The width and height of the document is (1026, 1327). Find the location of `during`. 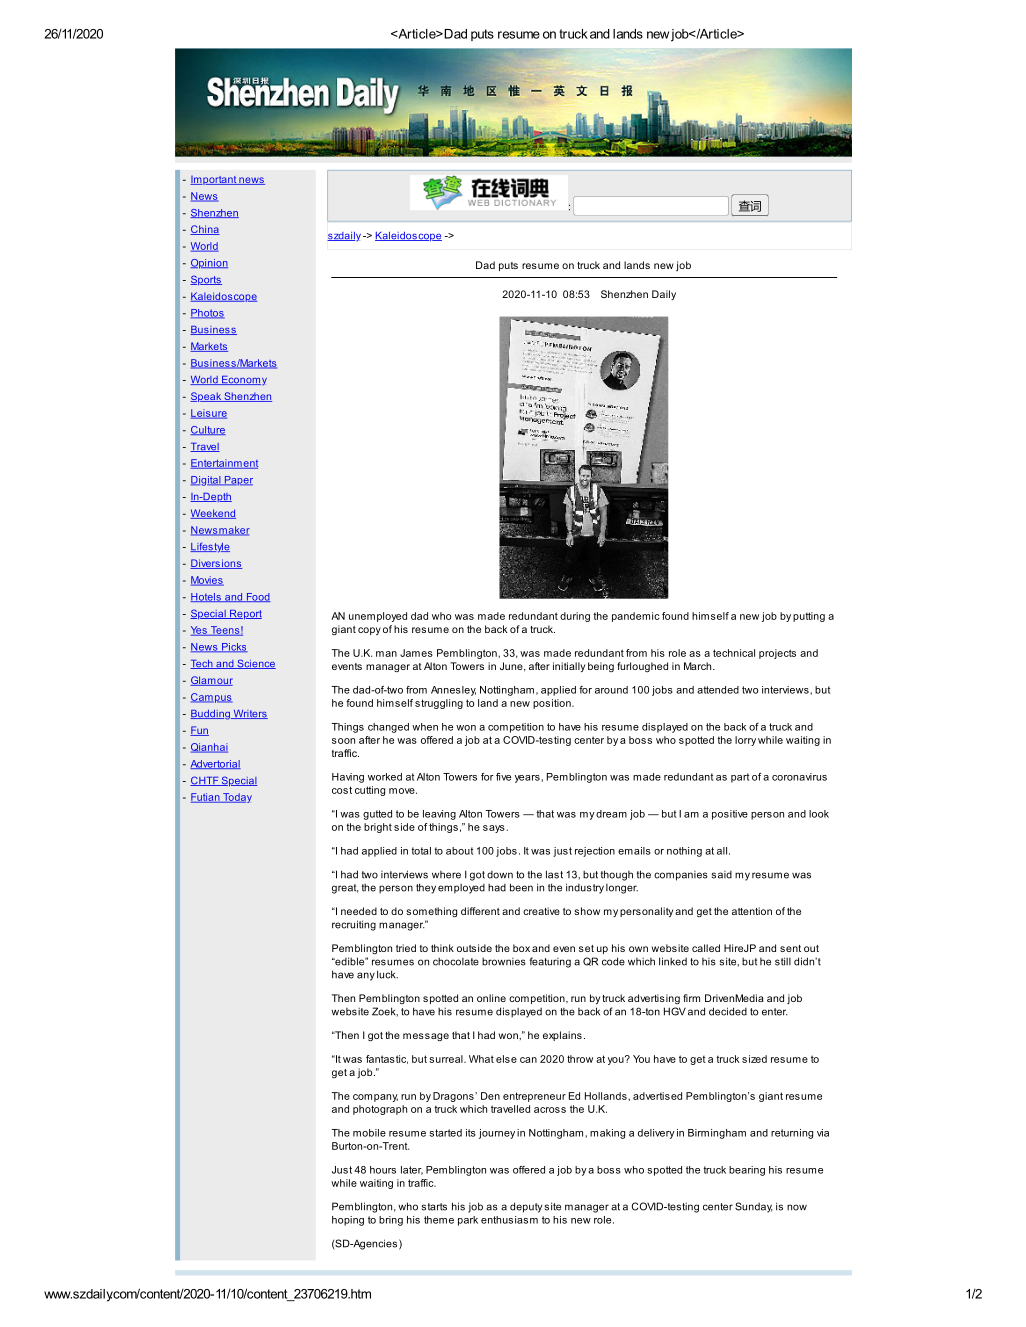

during is located at coordinates (575, 617).
